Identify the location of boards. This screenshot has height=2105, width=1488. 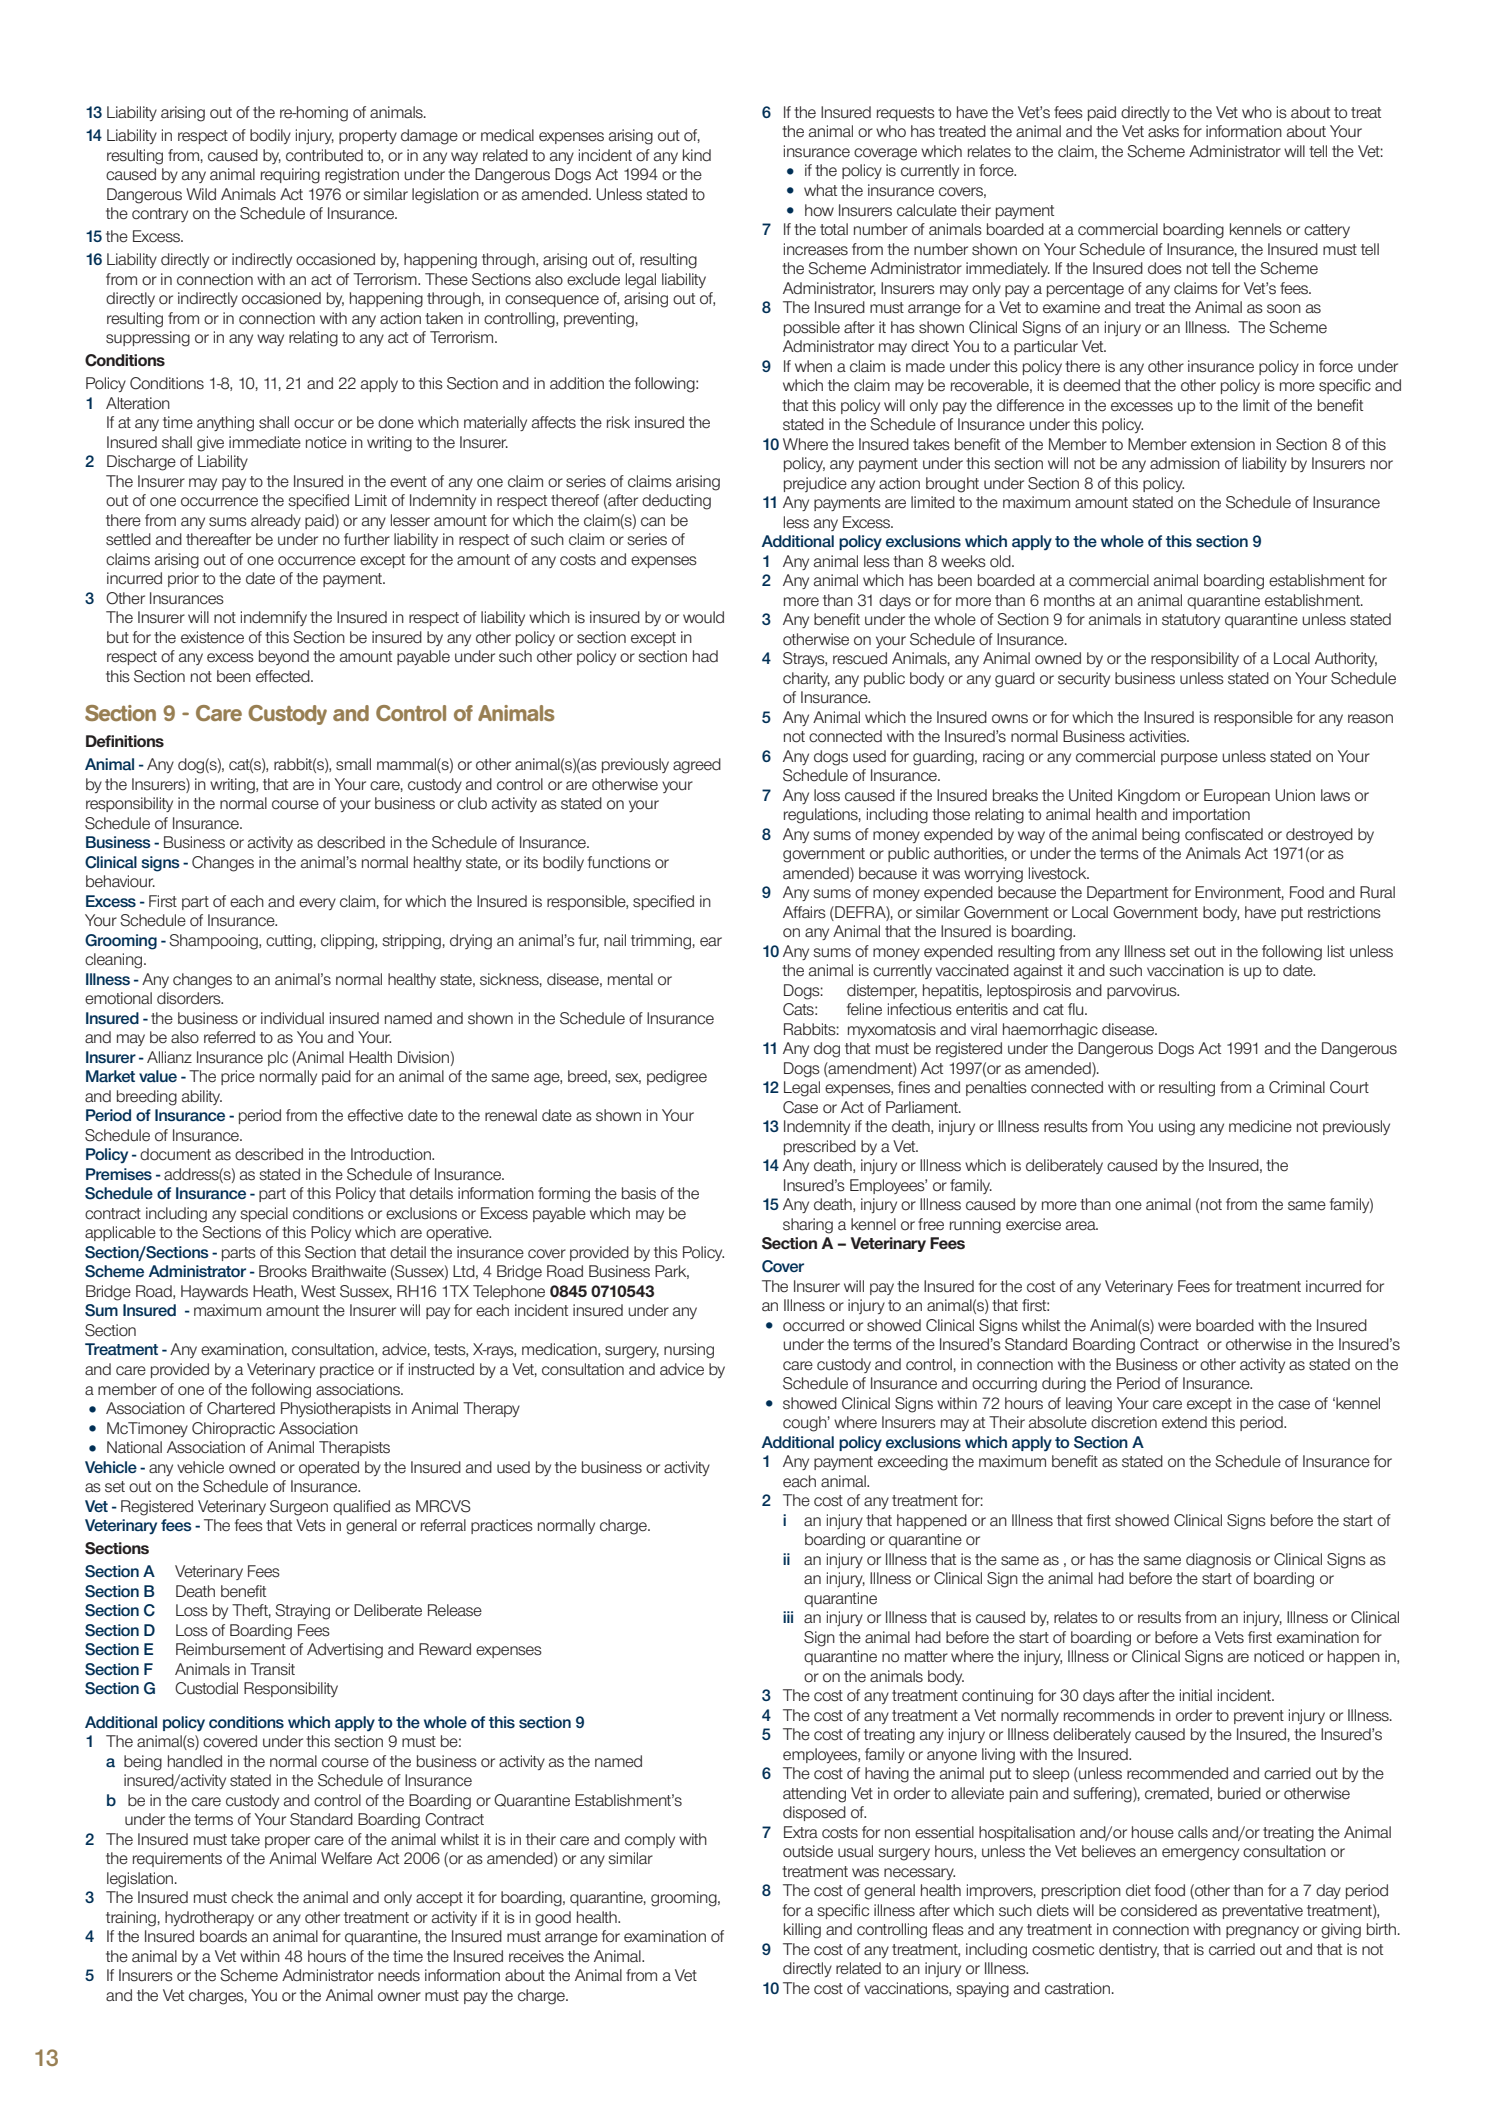
(223, 1936).
